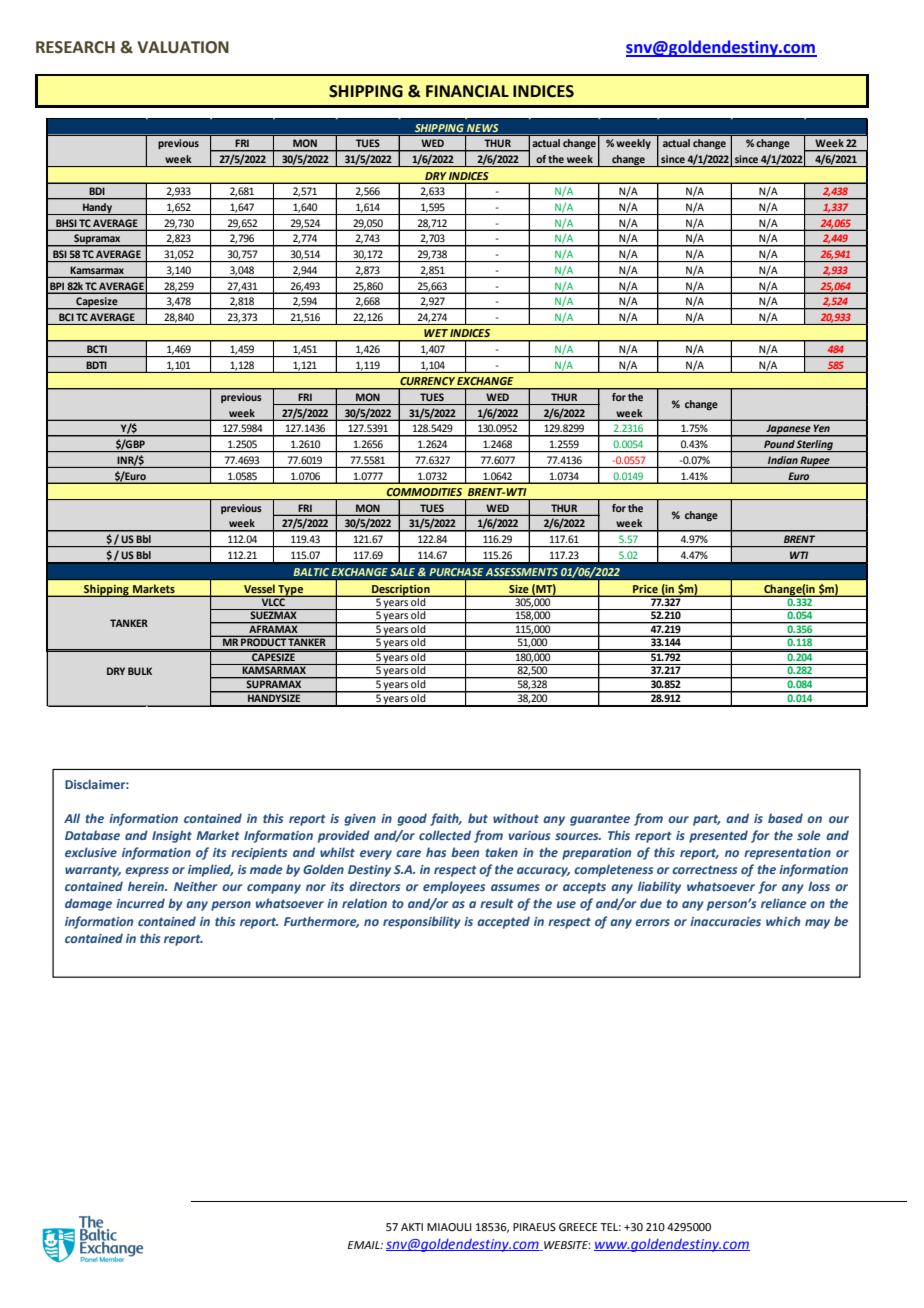 This screenshot has width=924, height=1308. I want to click on FINANCIAL, so click(467, 91).
